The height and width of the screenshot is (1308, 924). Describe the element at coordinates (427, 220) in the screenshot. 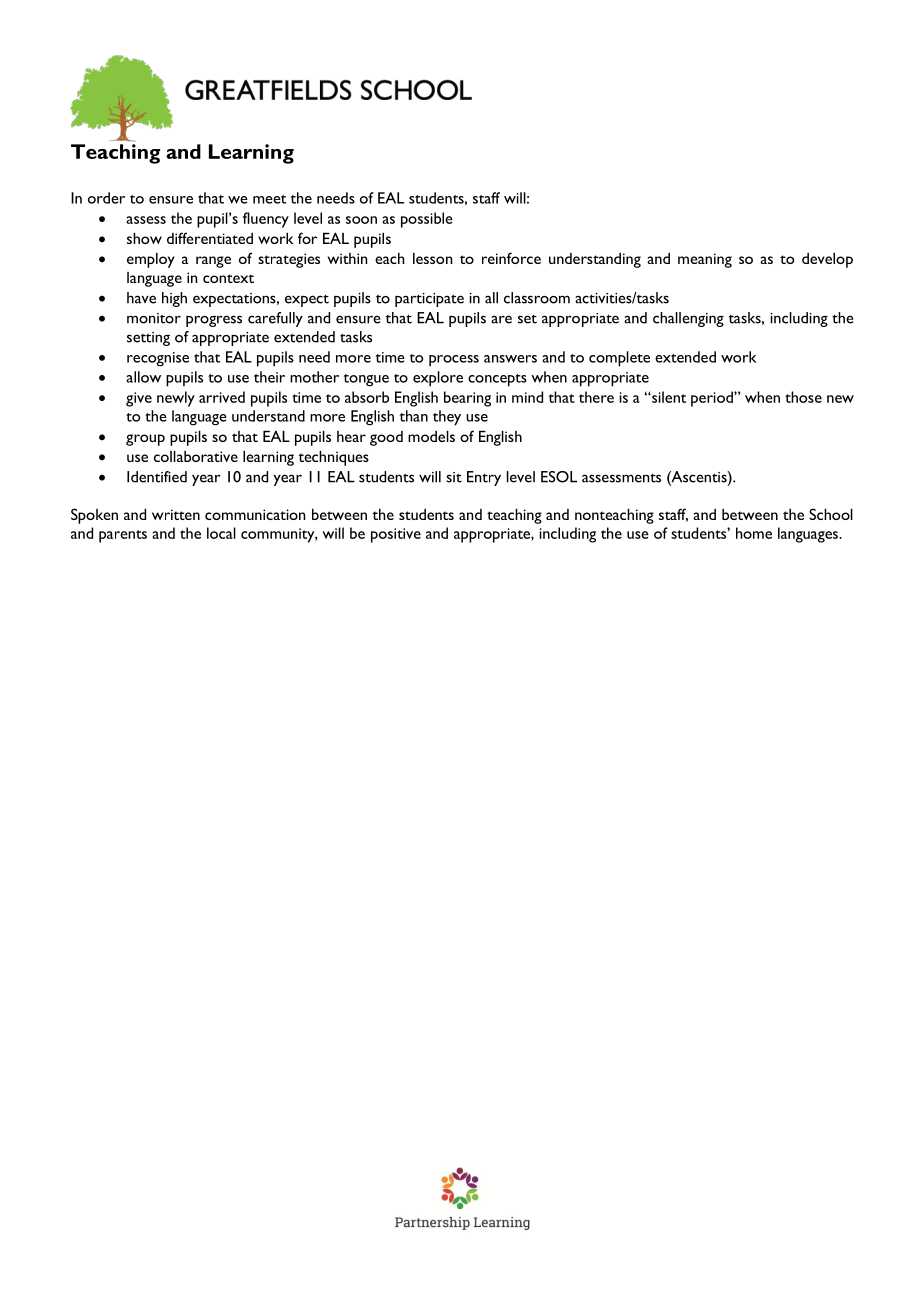

I see `possible` at that location.
